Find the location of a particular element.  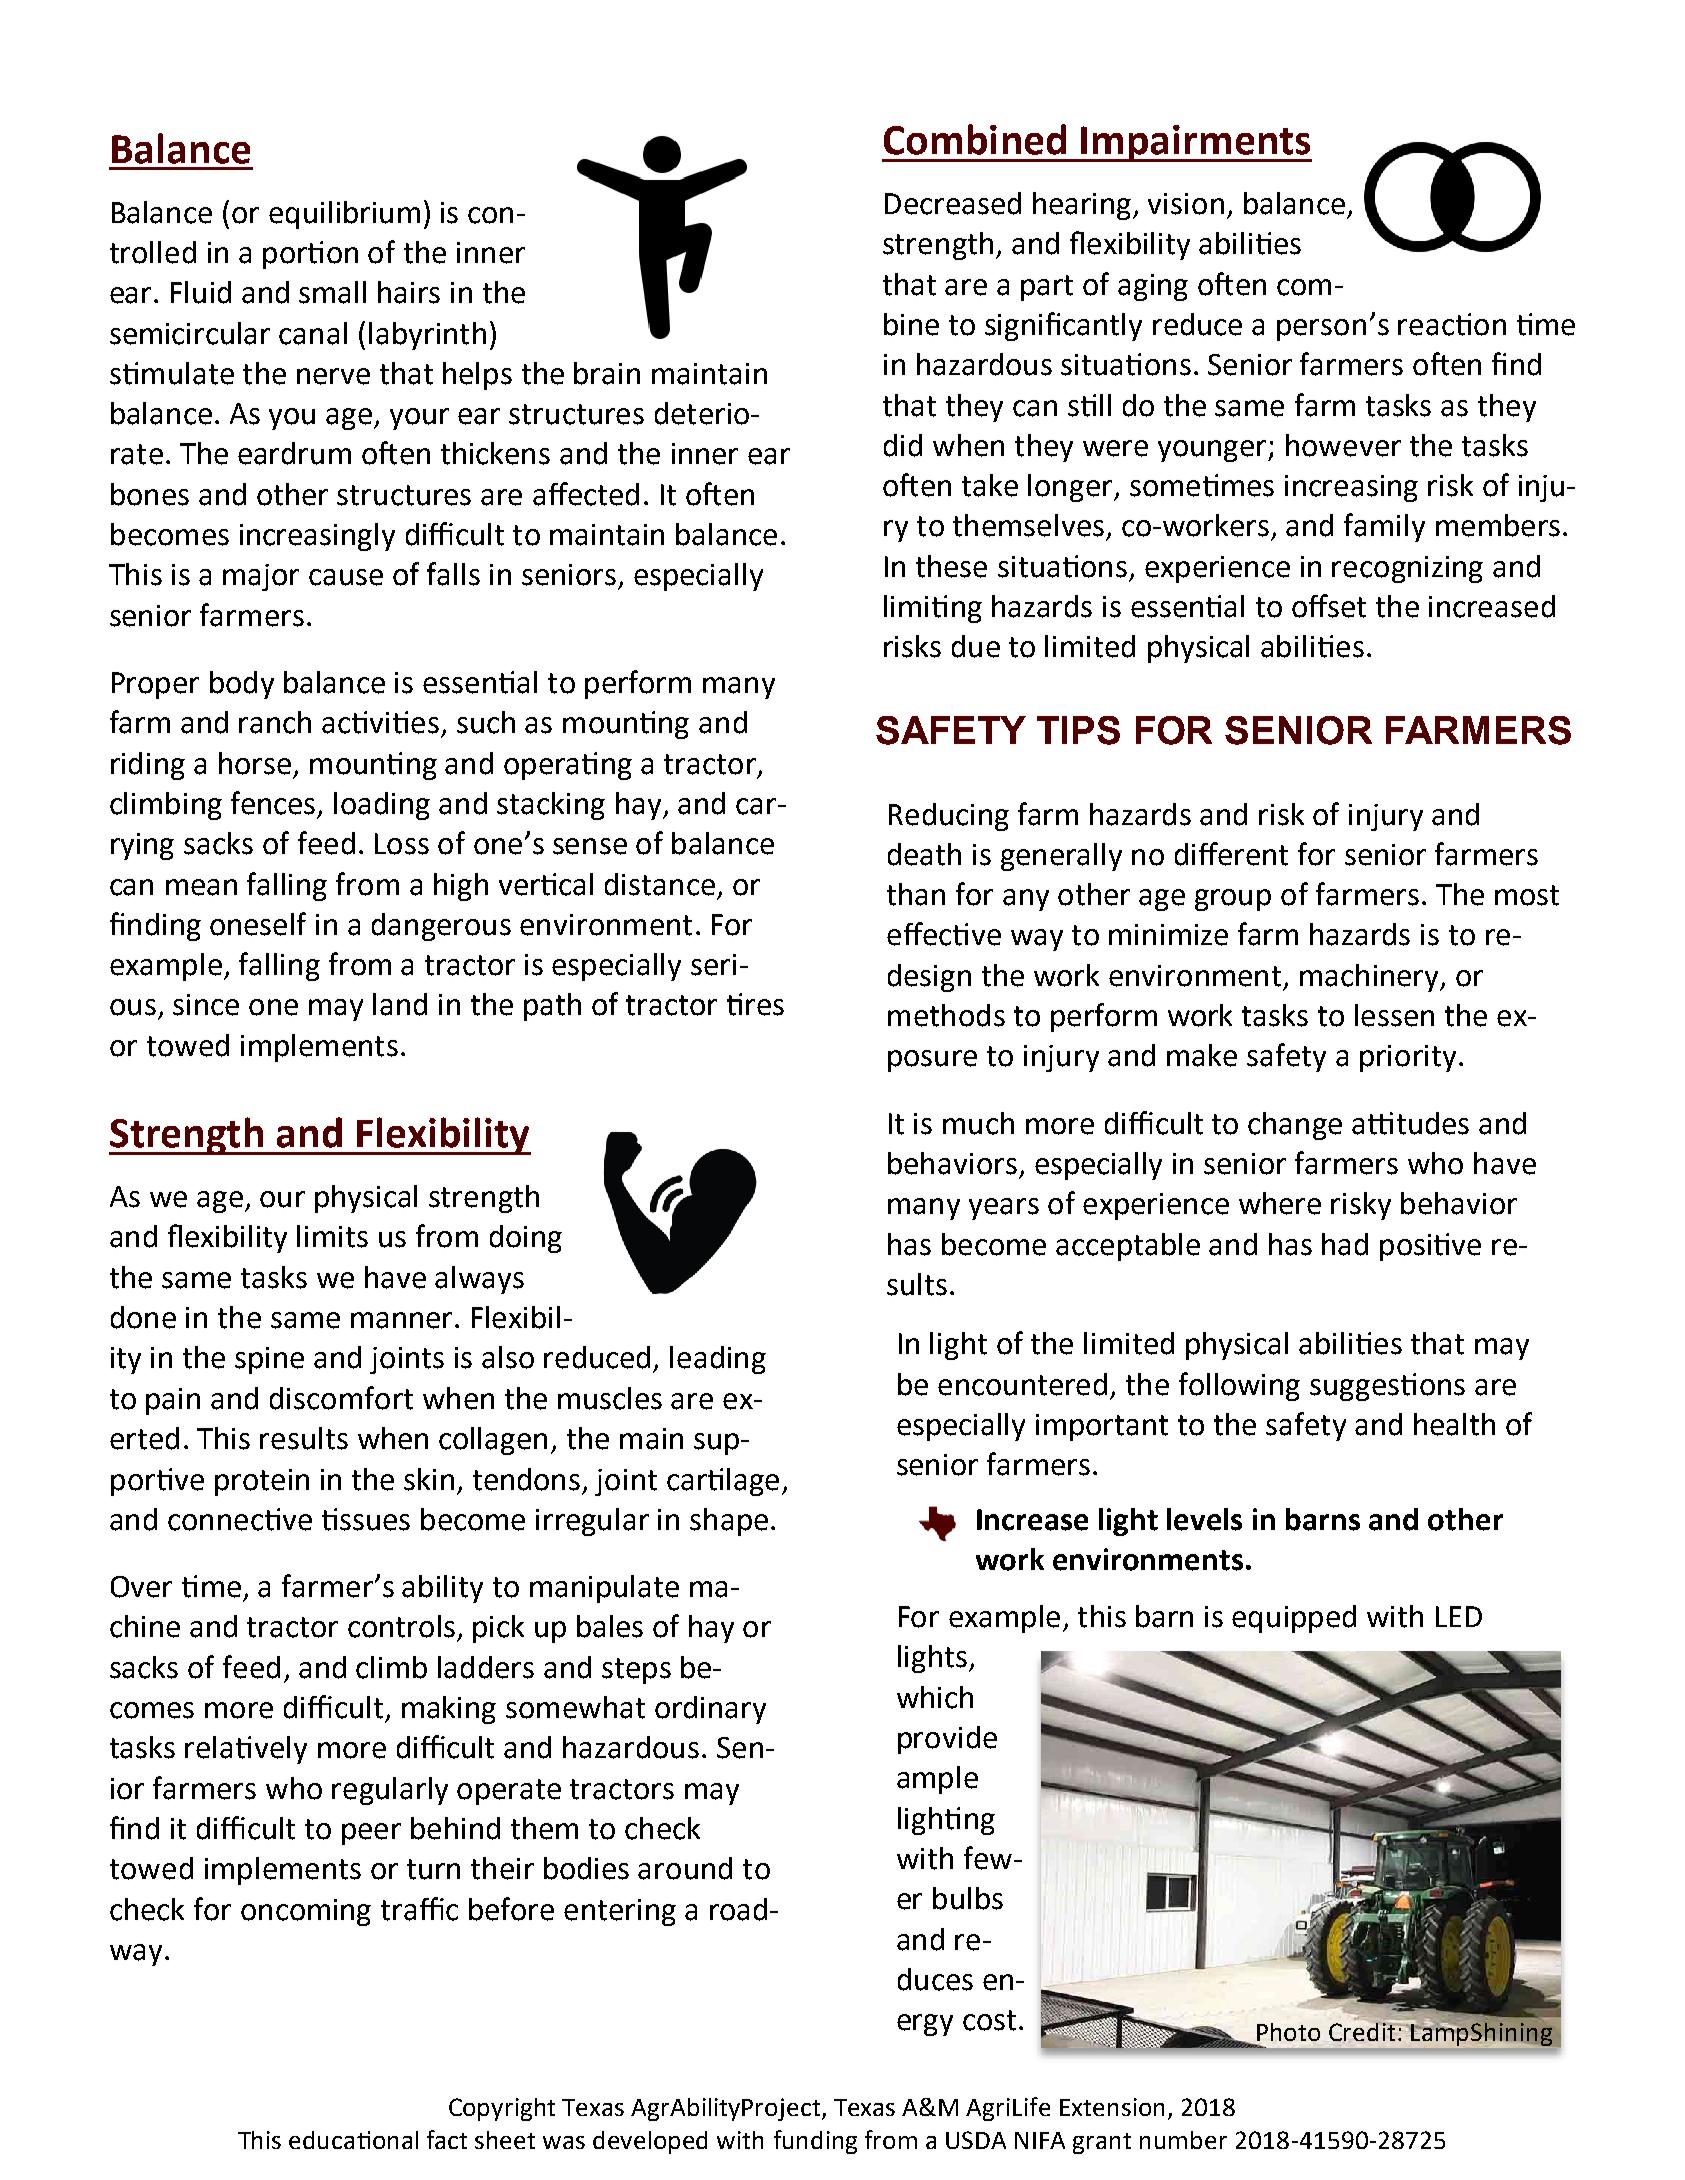

offset is located at coordinates (1329, 606).
